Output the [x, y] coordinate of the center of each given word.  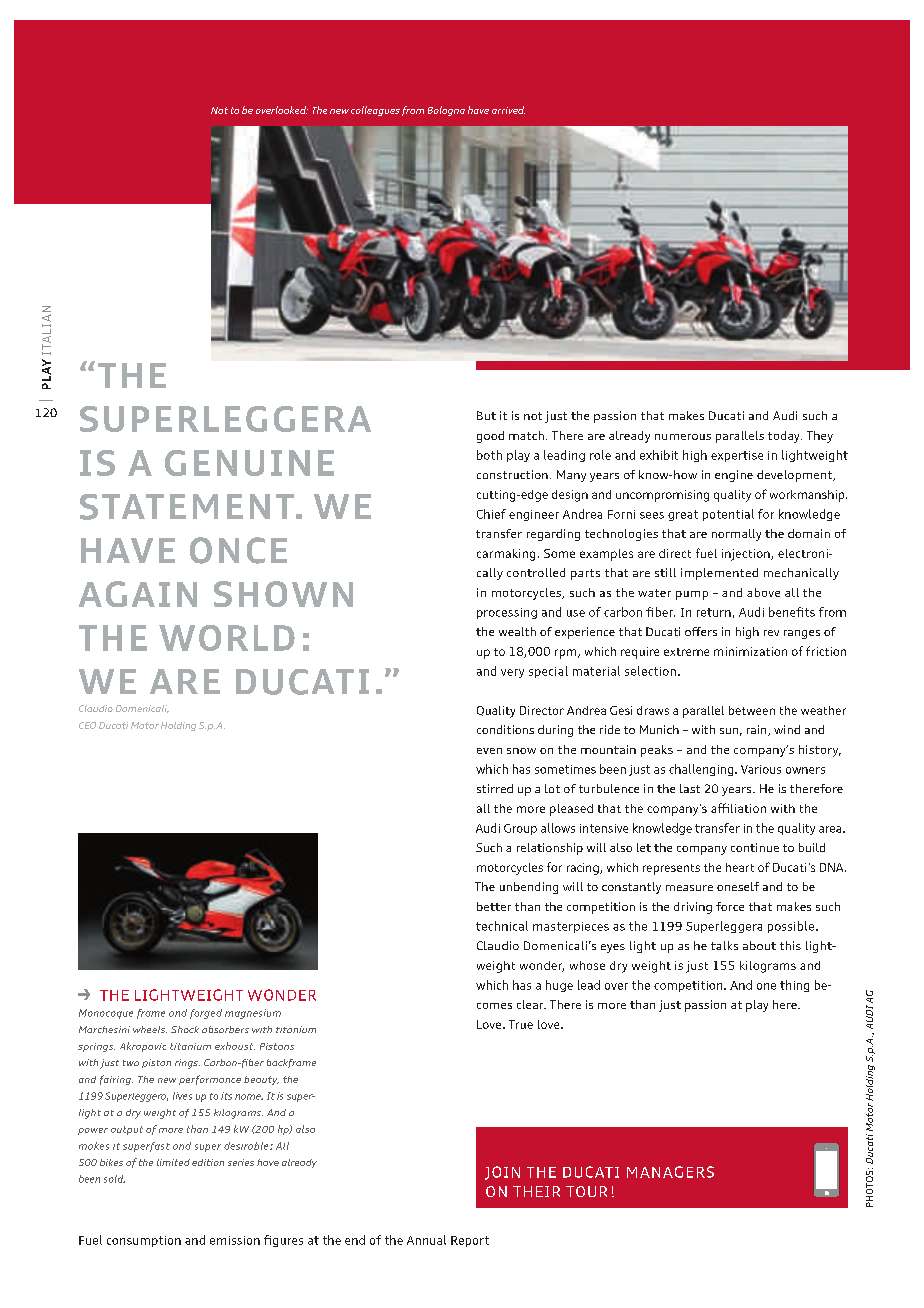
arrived [508, 110]
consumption [144, 1241]
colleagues [375, 111]
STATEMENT [187, 507]
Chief [491, 514]
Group [520, 829]
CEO [87, 725]
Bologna [446, 111]
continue [755, 847]
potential [728, 515]
